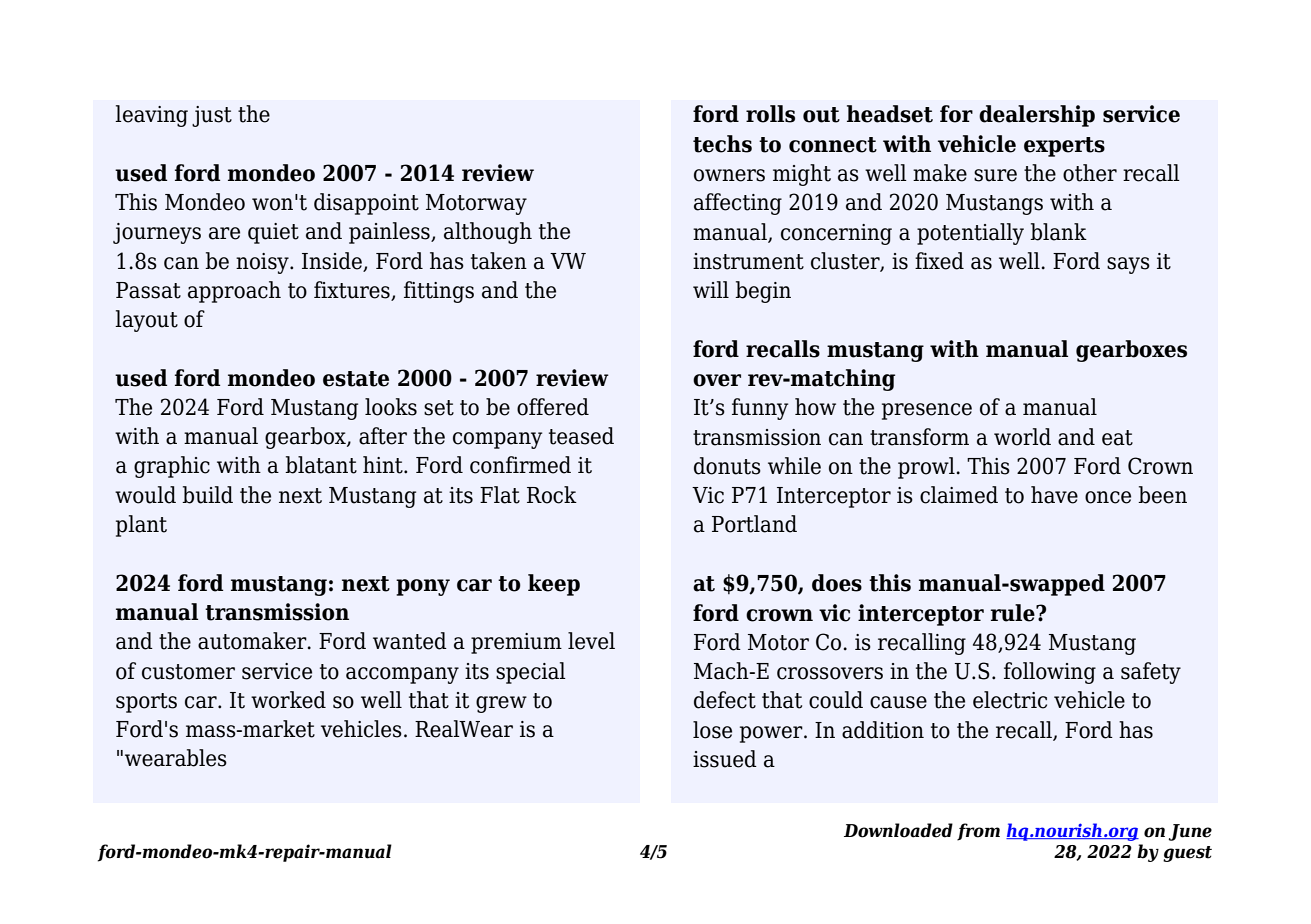 The width and height of the screenshot is (1311, 924). Describe the element at coordinates (1054, 495) in the screenshot. I see `have` at that location.
